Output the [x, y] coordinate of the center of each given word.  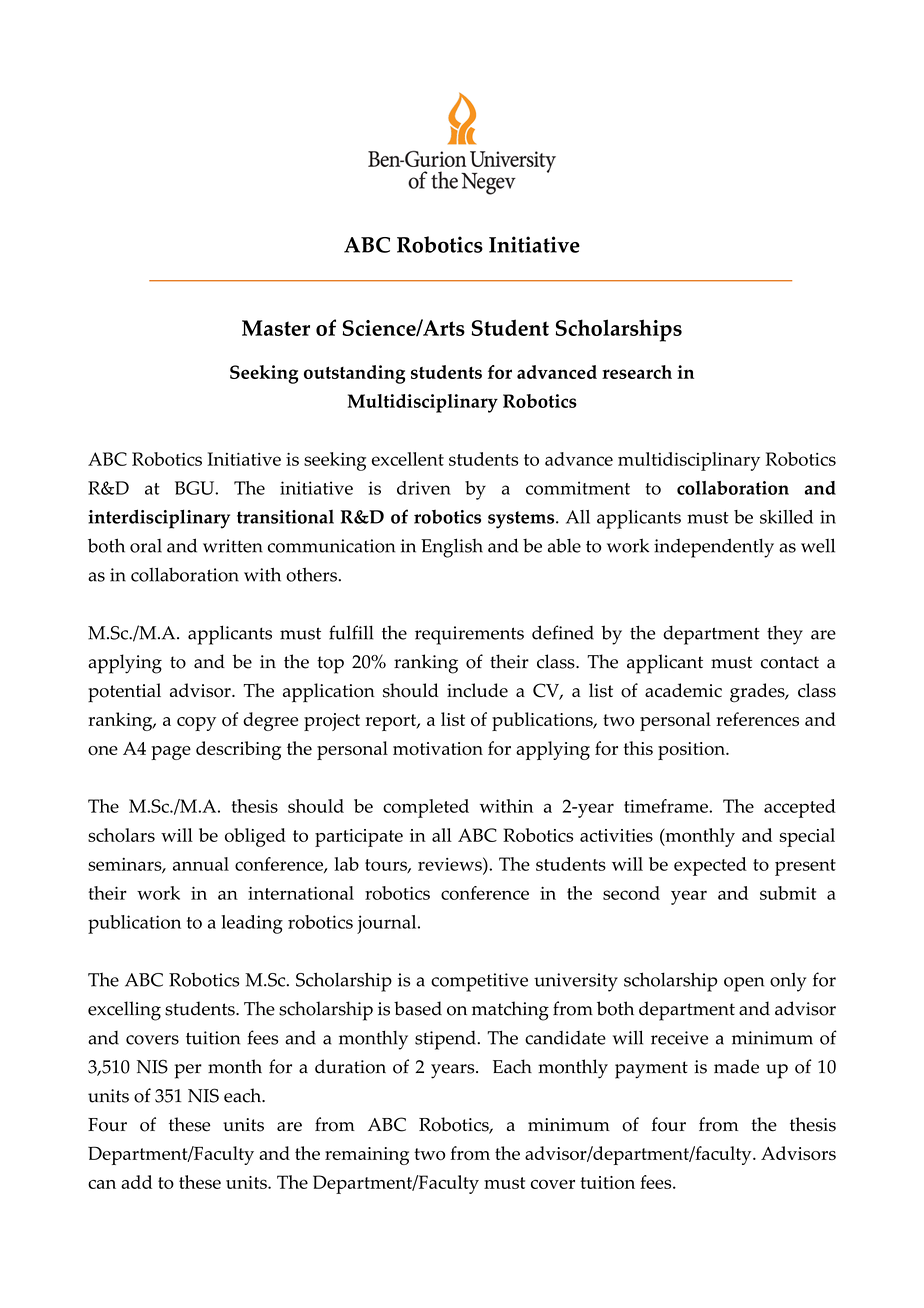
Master [276, 328]
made [736, 1066]
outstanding [354, 374]
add [136, 1182]
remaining [367, 1156]
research [637, 372]
